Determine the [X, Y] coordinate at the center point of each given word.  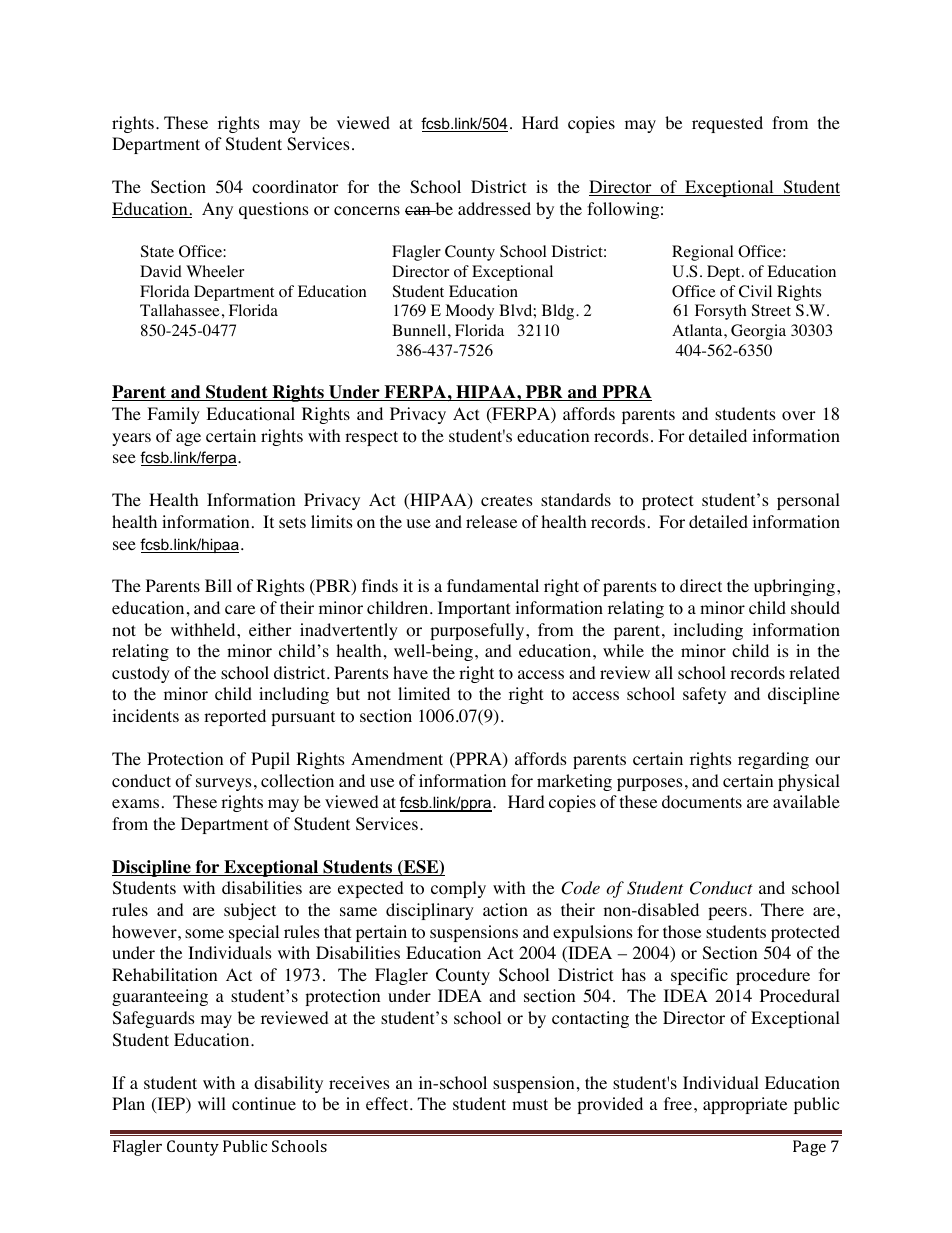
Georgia [758, 332]
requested [727, 124]
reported [235, 717]
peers [727, 913]
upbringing [794, 587]
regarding [773, 760]
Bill [218, 585]
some [204, 934]
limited [424, 693]
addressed [494, 208]
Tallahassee [180, 310]
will [212, 1103]
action [505, 910]
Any [217, 210]
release [491, 521]
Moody [469, 312]
